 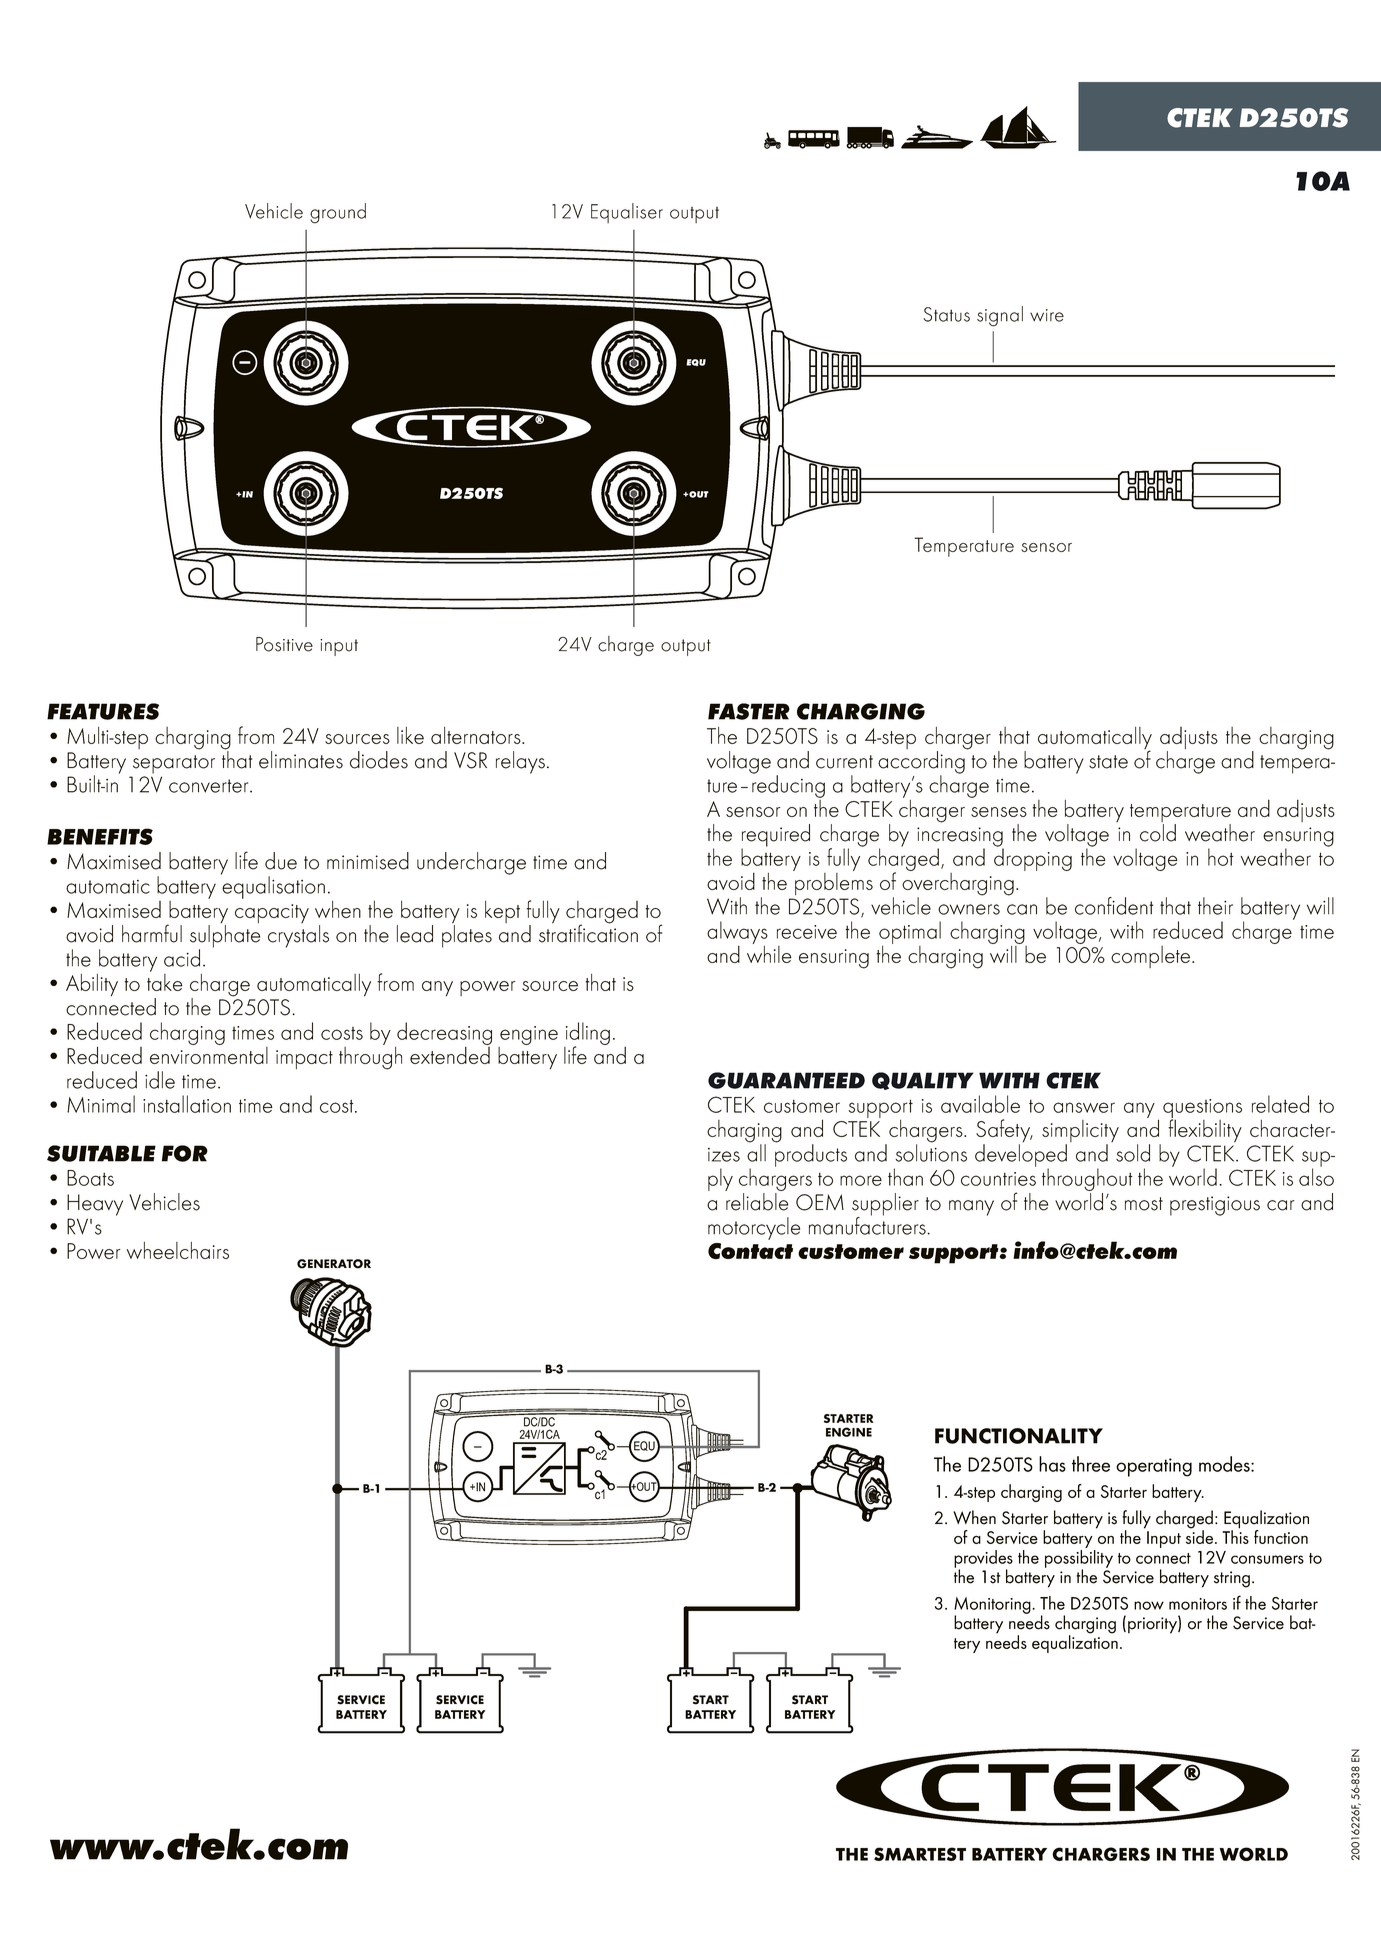 What do you see at coordinates (1215, 906) in the image?
I see `their` at bounding box center [1215, 906].
